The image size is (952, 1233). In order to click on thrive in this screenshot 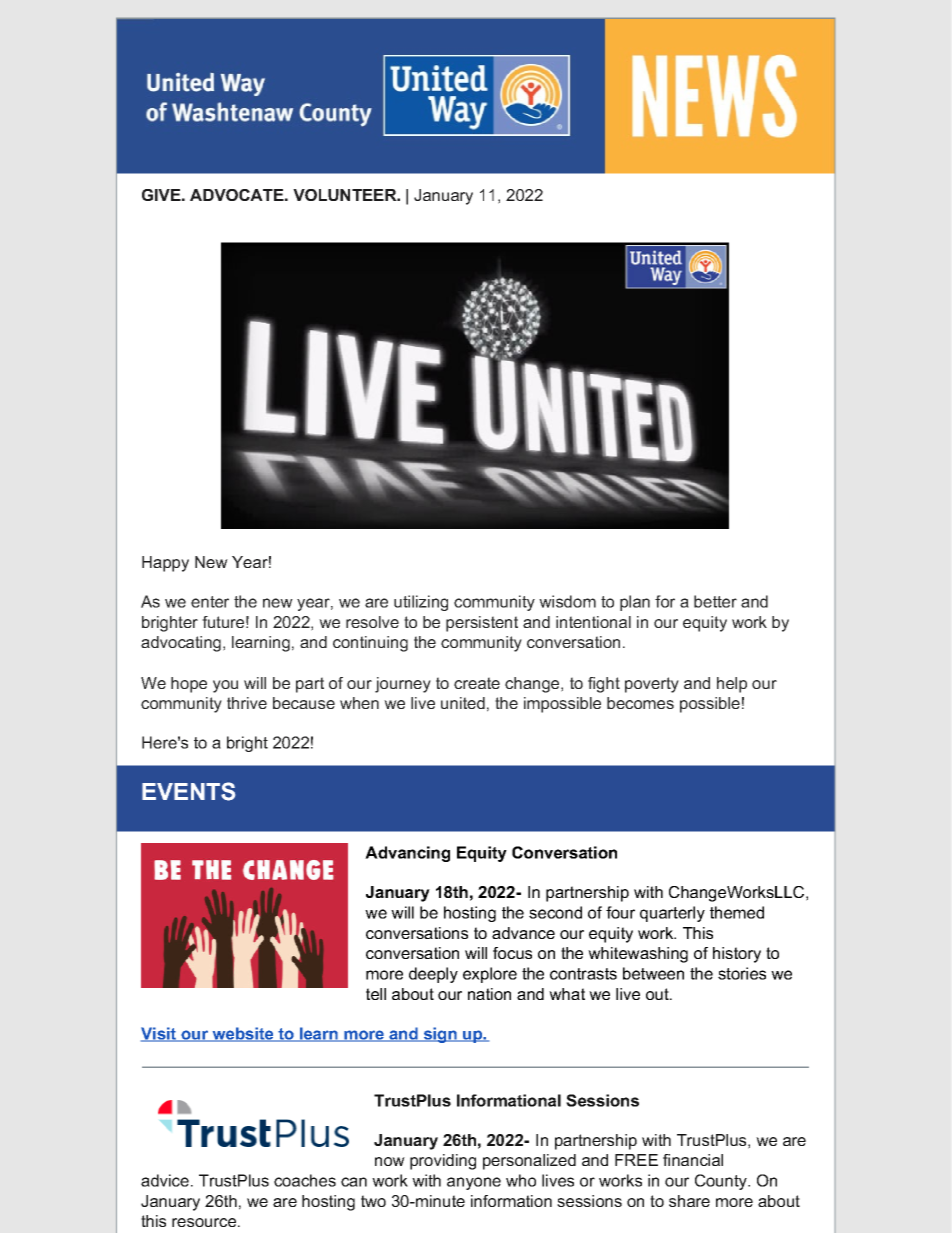, I will do `click(247, 703)`.
